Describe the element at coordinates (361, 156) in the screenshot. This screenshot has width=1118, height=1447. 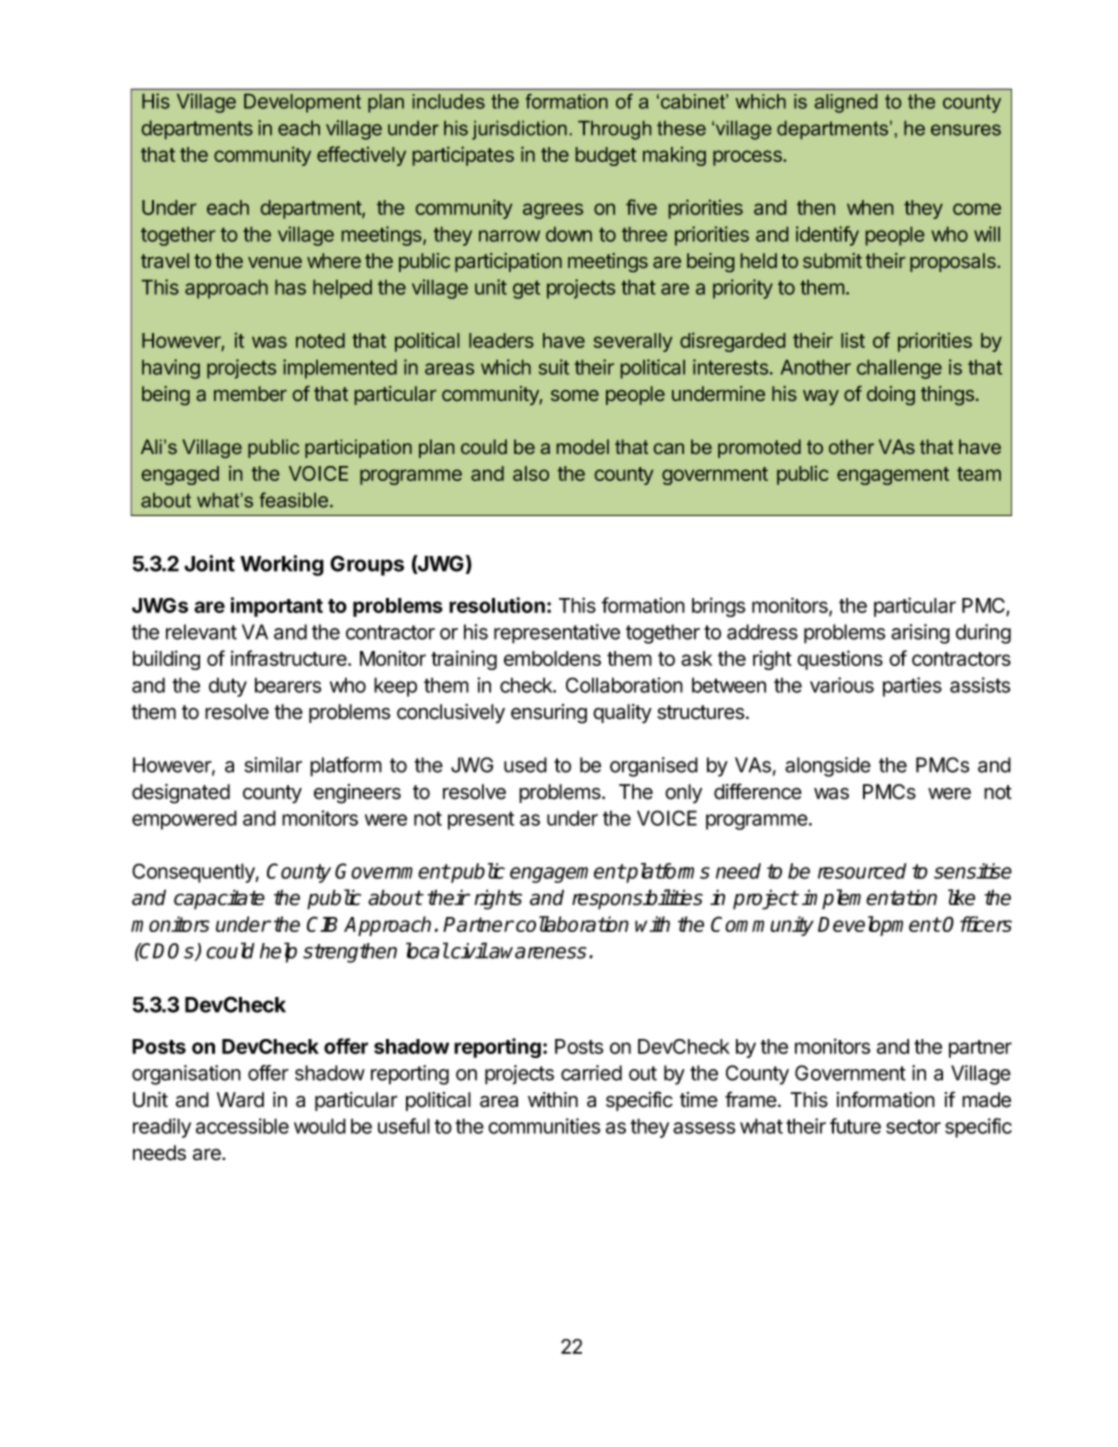
I see `effectively` at that location.
